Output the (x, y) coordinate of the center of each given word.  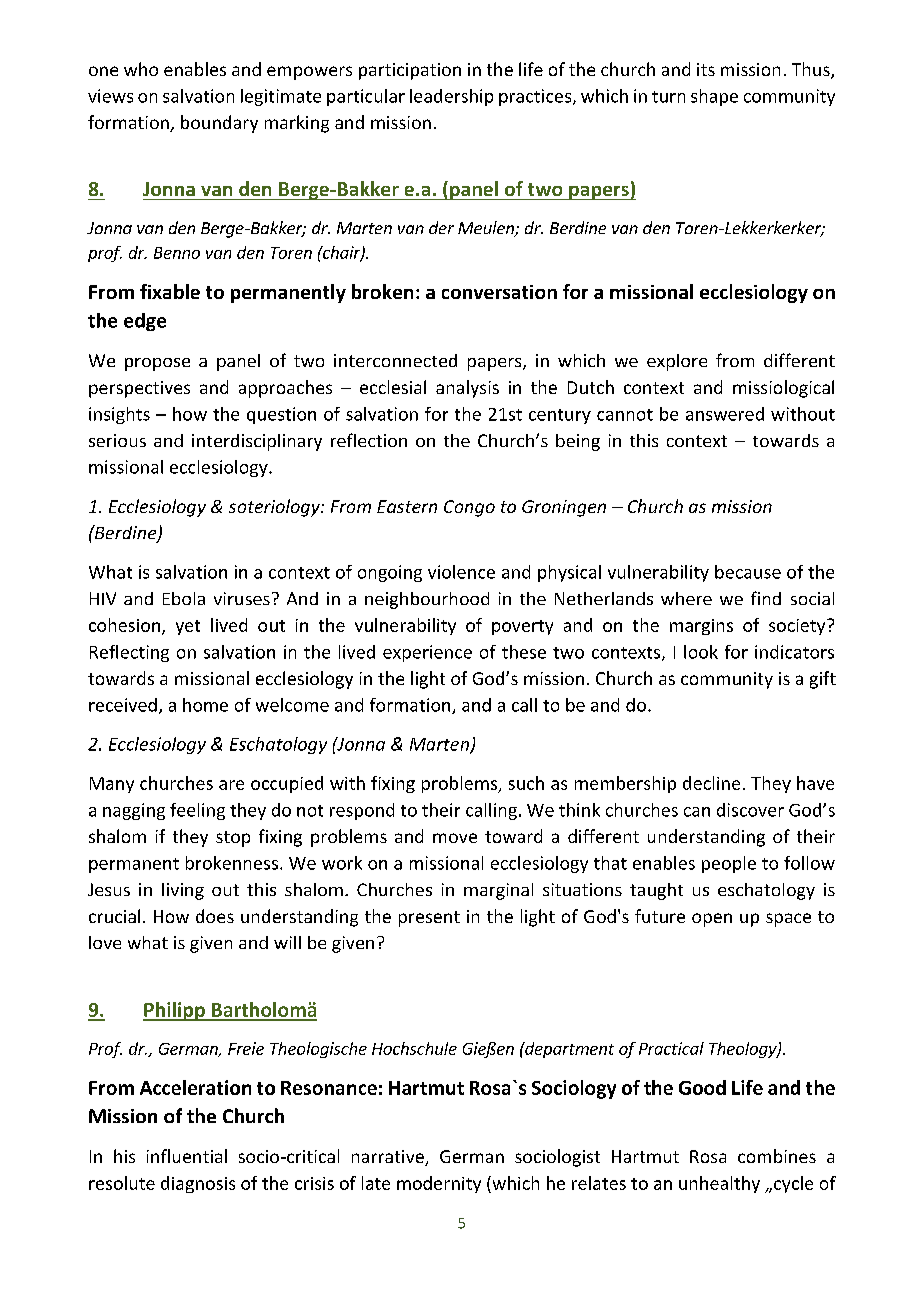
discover (750, 810)
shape (714, 97)
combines (777, 1156)
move (455, 838)
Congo (469, 508)
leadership (451, 97)
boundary (219, 124)
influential (187, 1156)
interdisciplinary (257, 442)
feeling (197, 811)
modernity (439, 1184)
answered (725, 414)
